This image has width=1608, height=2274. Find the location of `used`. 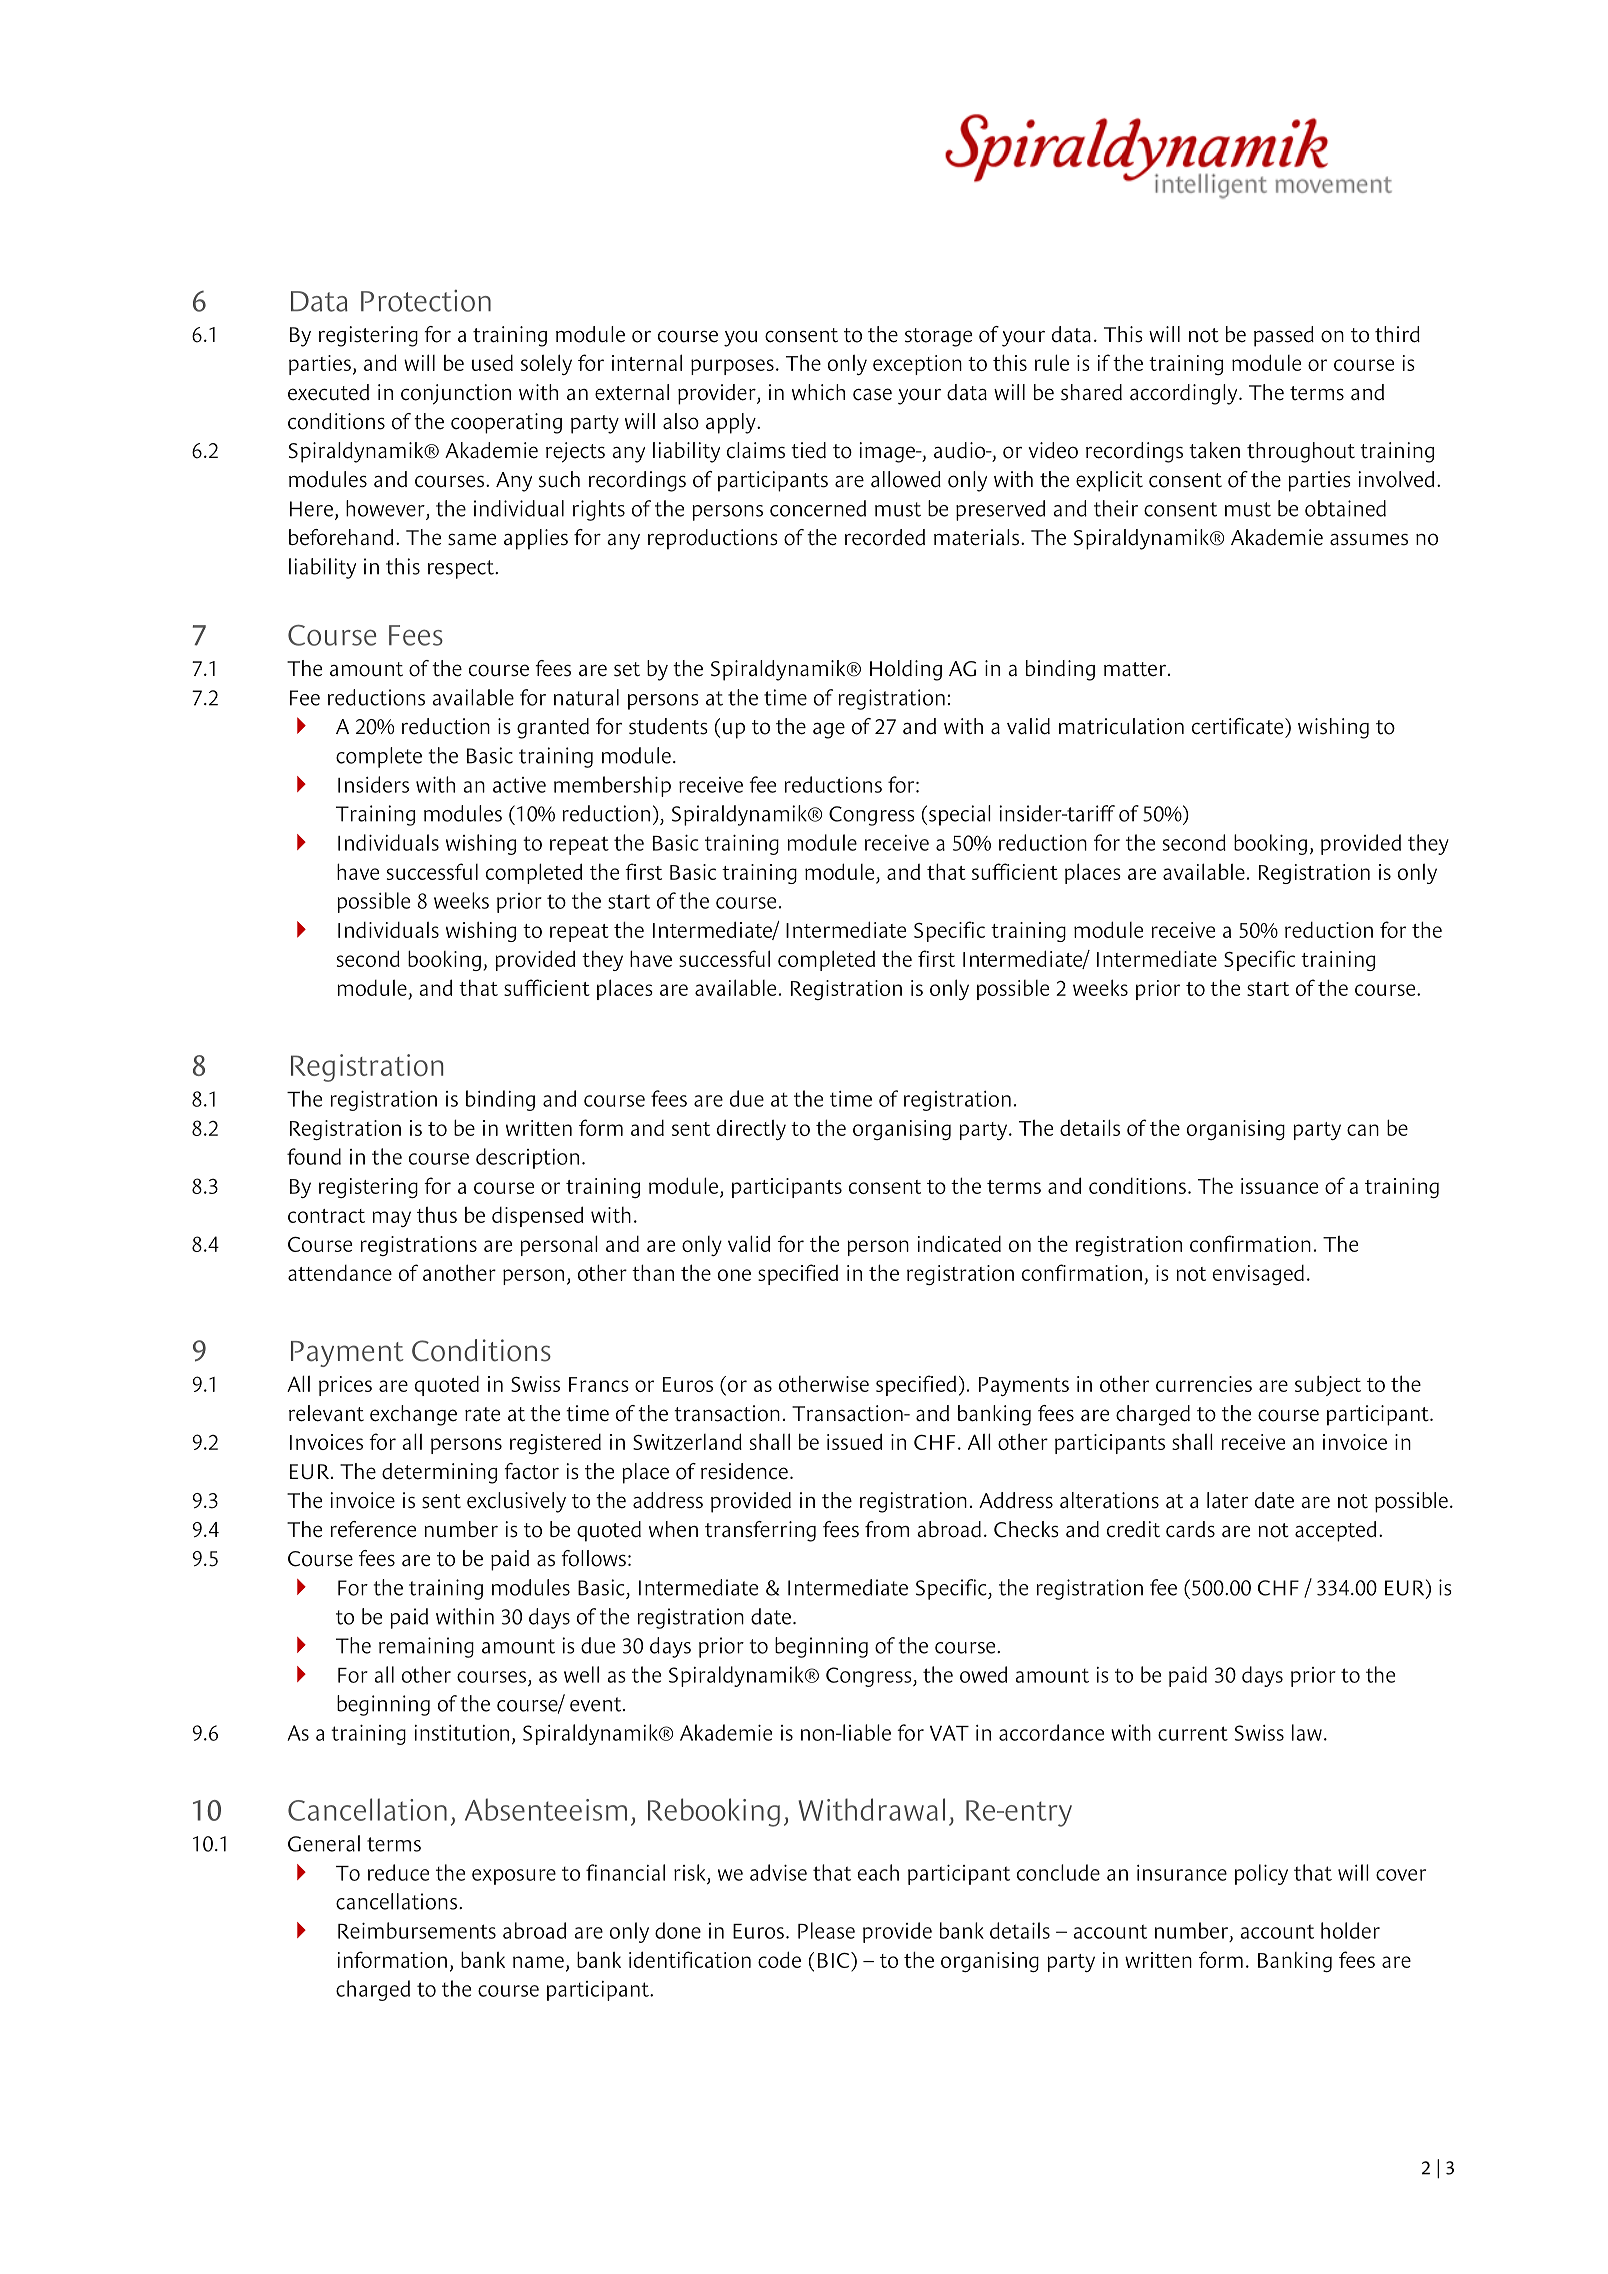

used is located at coordinates (492, 363).
